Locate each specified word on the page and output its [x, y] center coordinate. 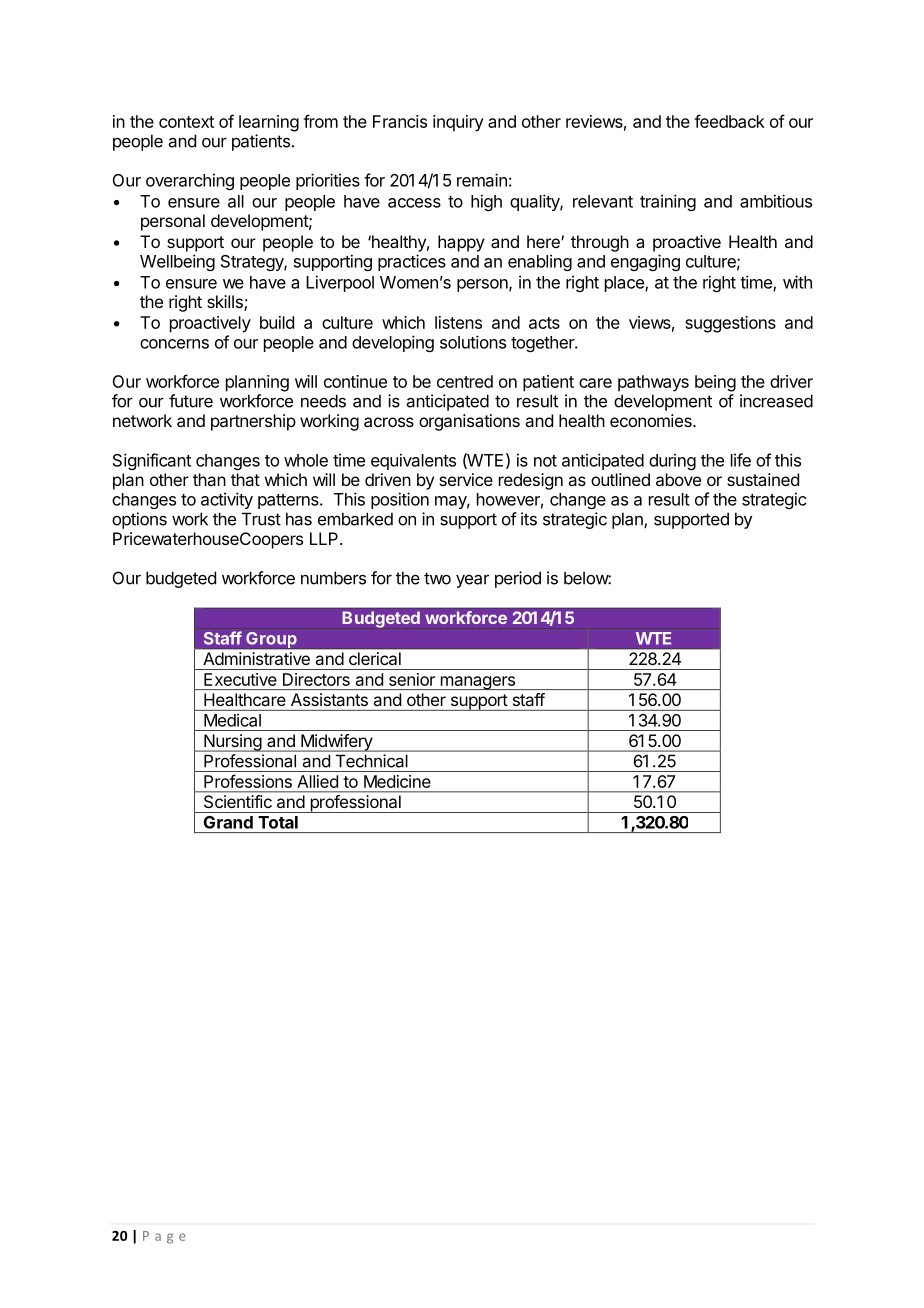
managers [477, 683]
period [518, 579]
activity [227, 500]
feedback [729, 121]
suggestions [730, 324]
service [466, 479]
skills [226, 303]
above [678, 479]
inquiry [458, 123]
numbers [333, 578]
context [186, 122]
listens [458, 322]
